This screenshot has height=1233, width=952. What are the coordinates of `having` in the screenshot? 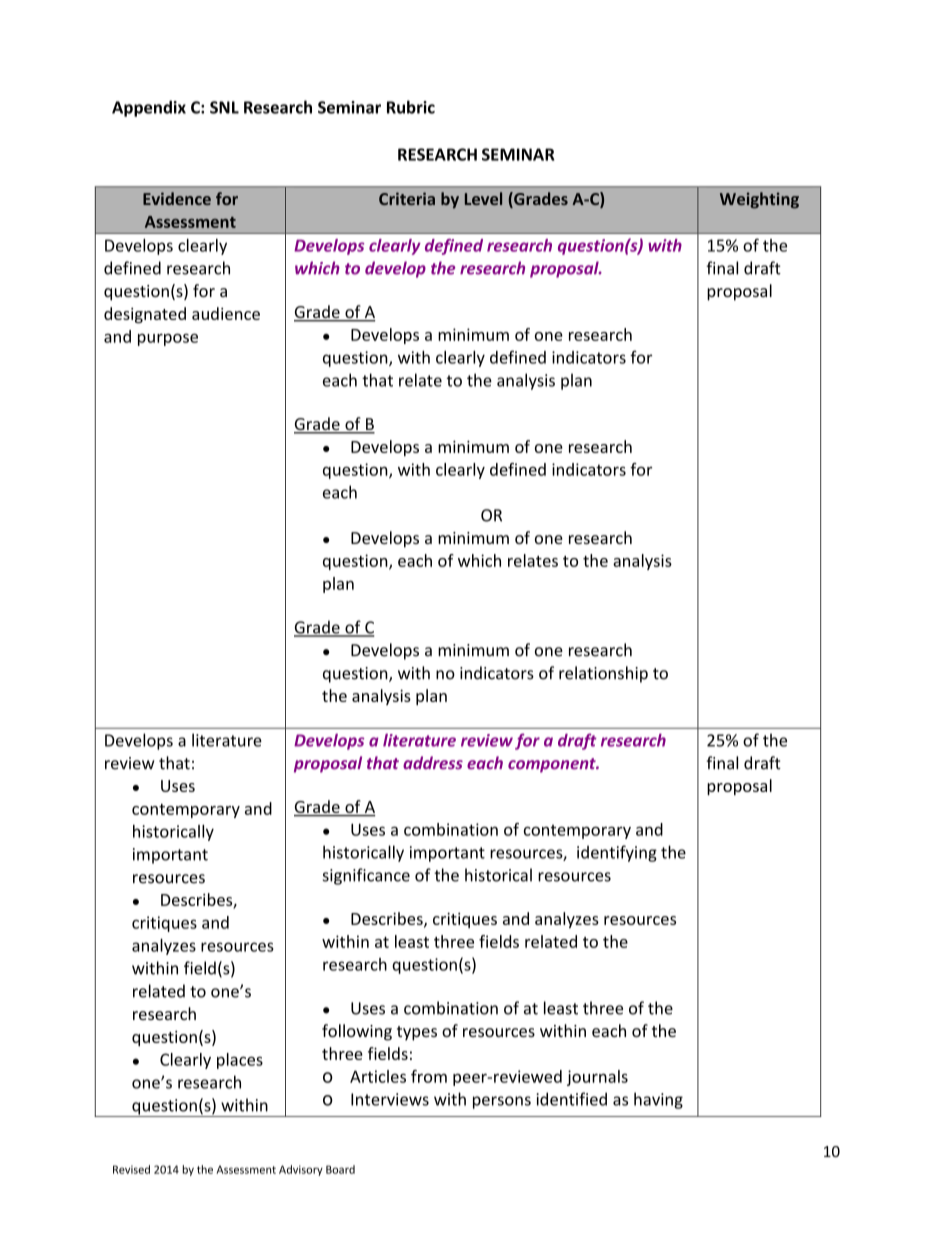 It's located at (658, 1100).
